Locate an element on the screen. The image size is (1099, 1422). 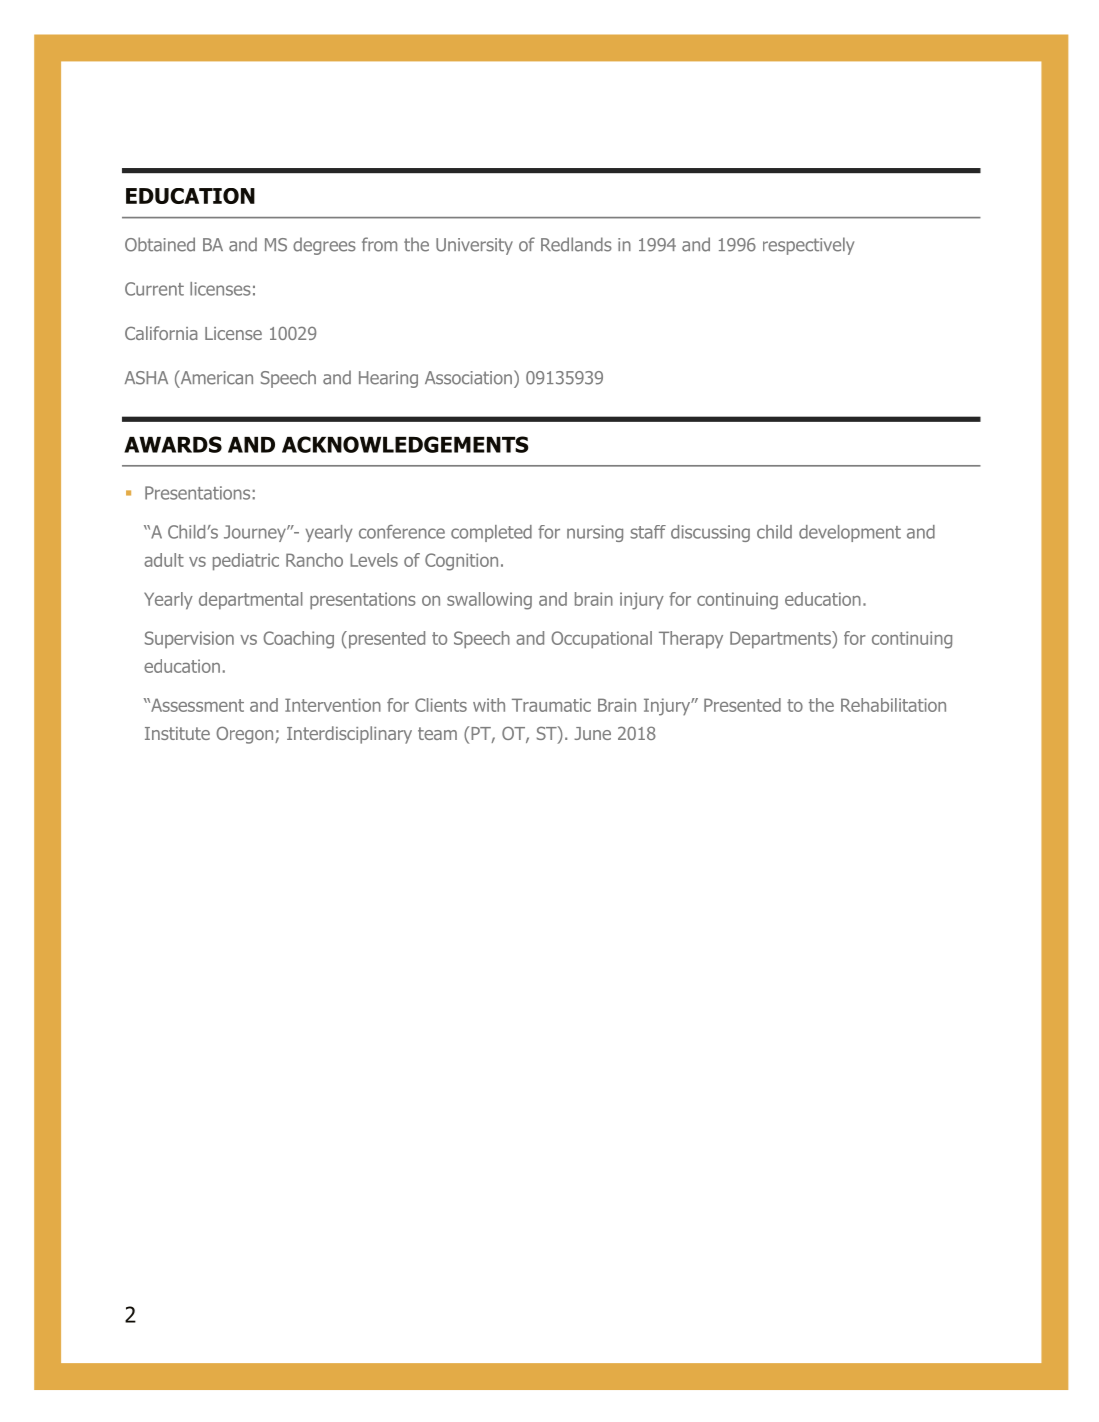
Oregon is located at coordinates (246, 735).
